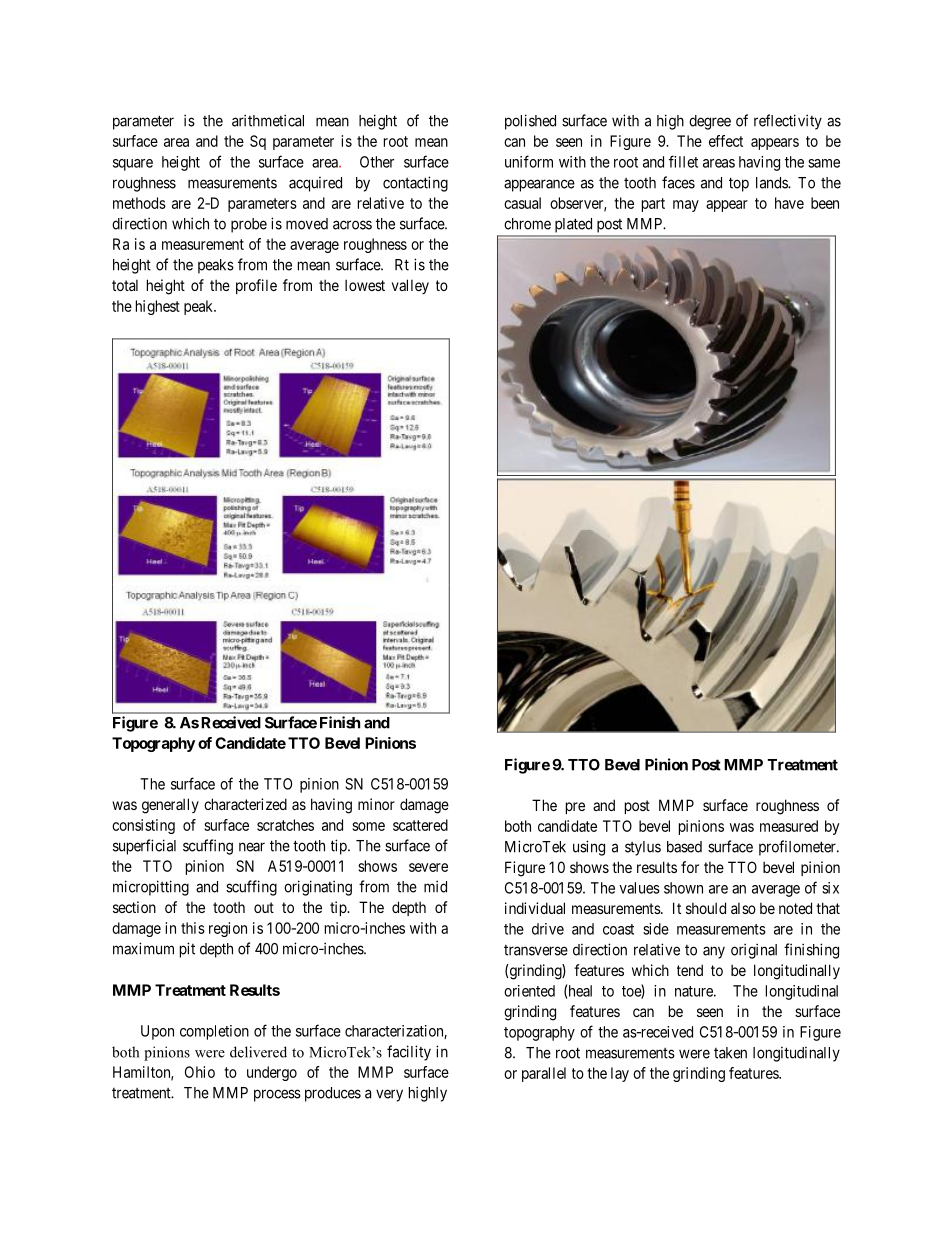  I want to click on measured, so click(789, 826).
